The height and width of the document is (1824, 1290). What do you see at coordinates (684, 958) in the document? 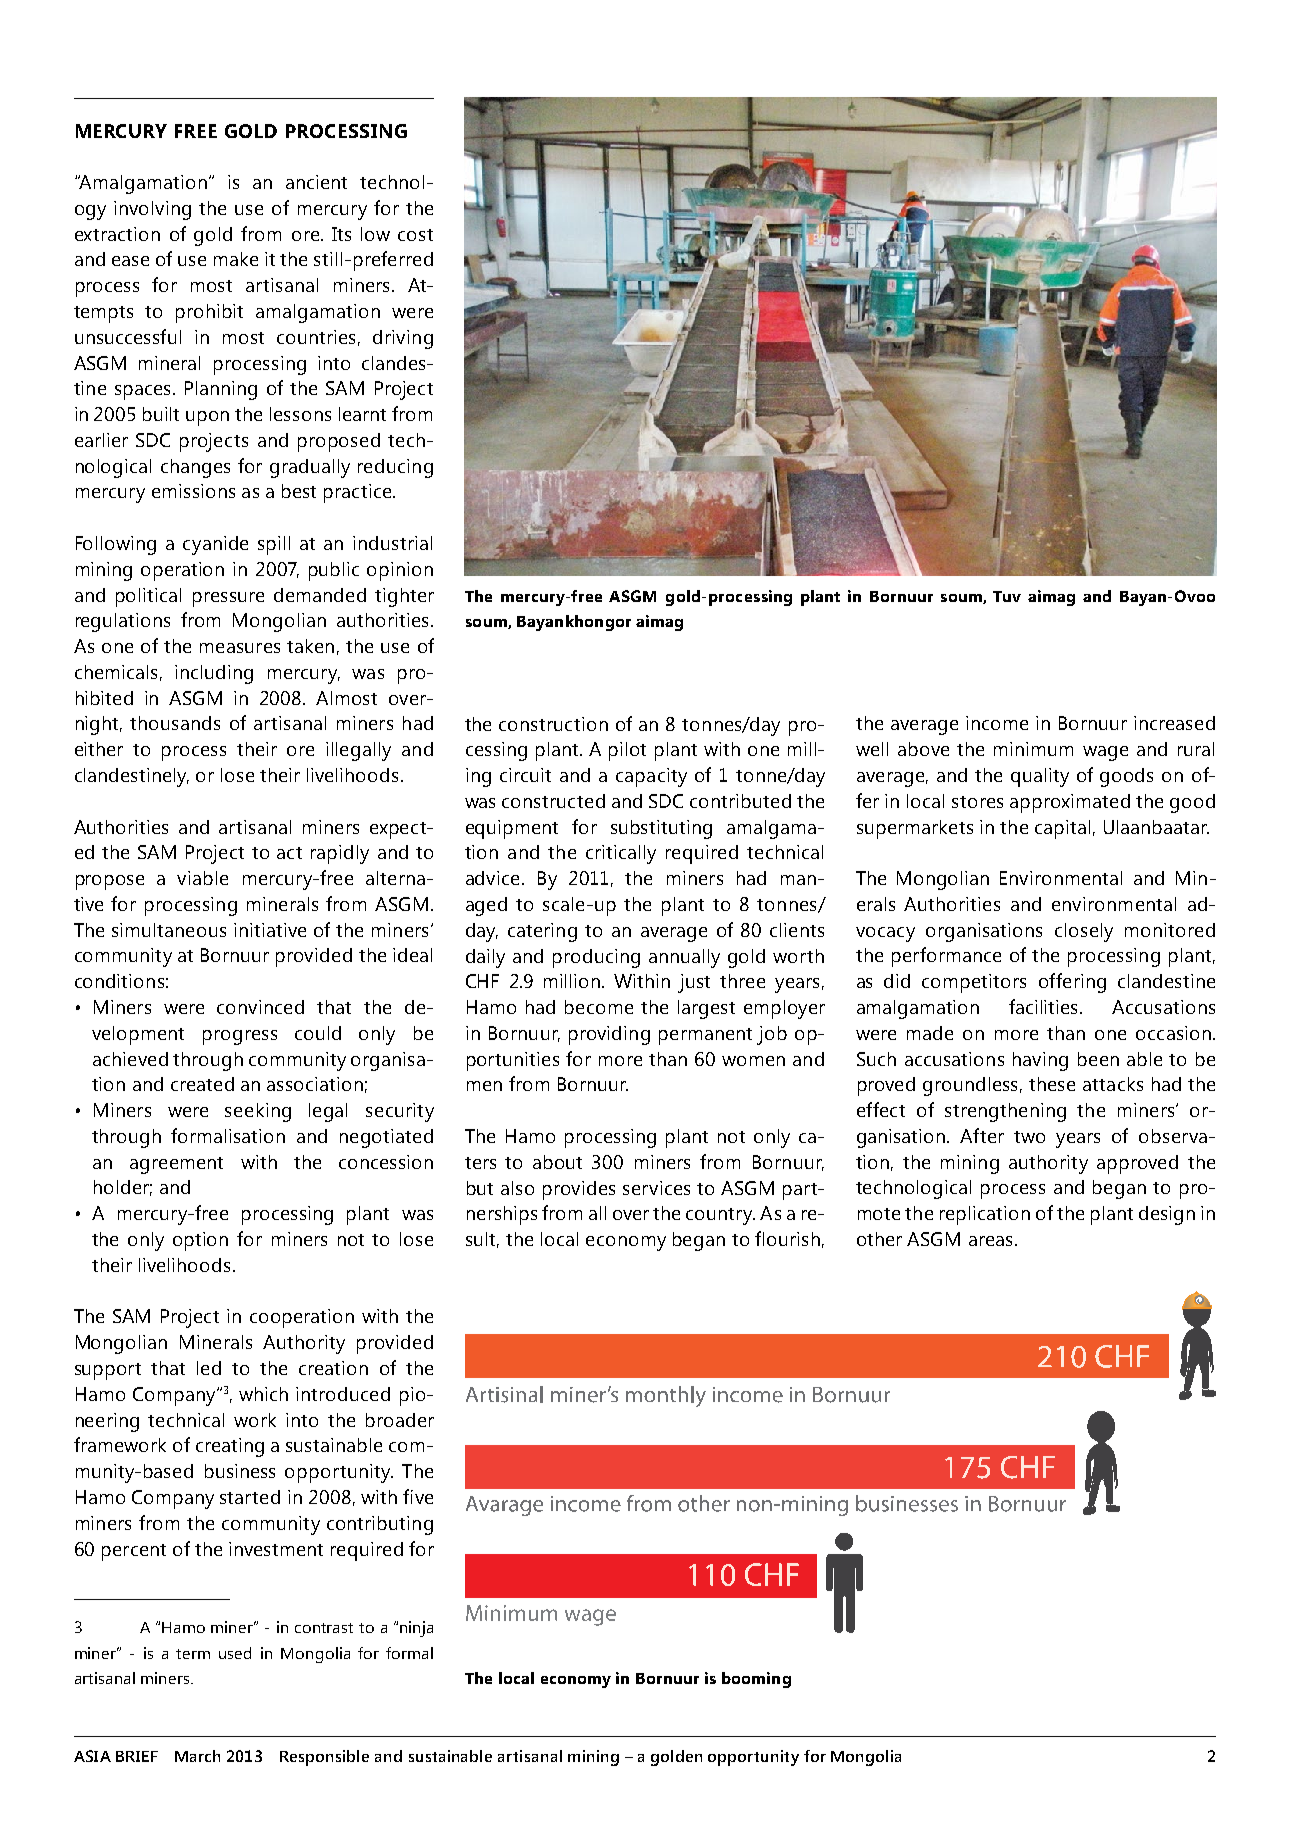
I see `annually` at bounding box center [684, 958].
